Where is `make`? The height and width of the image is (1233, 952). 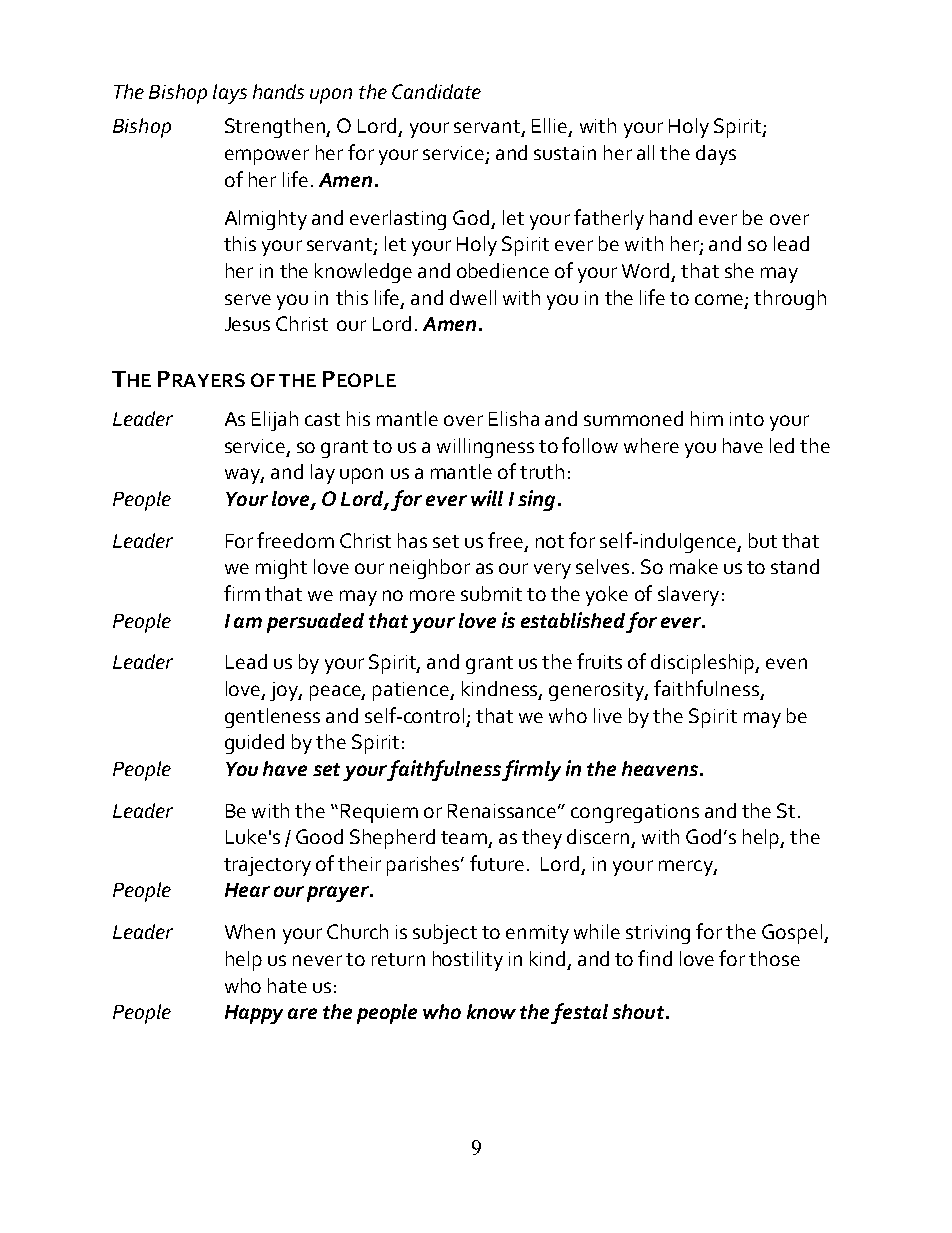
make is located at coordinates (694, 566).
